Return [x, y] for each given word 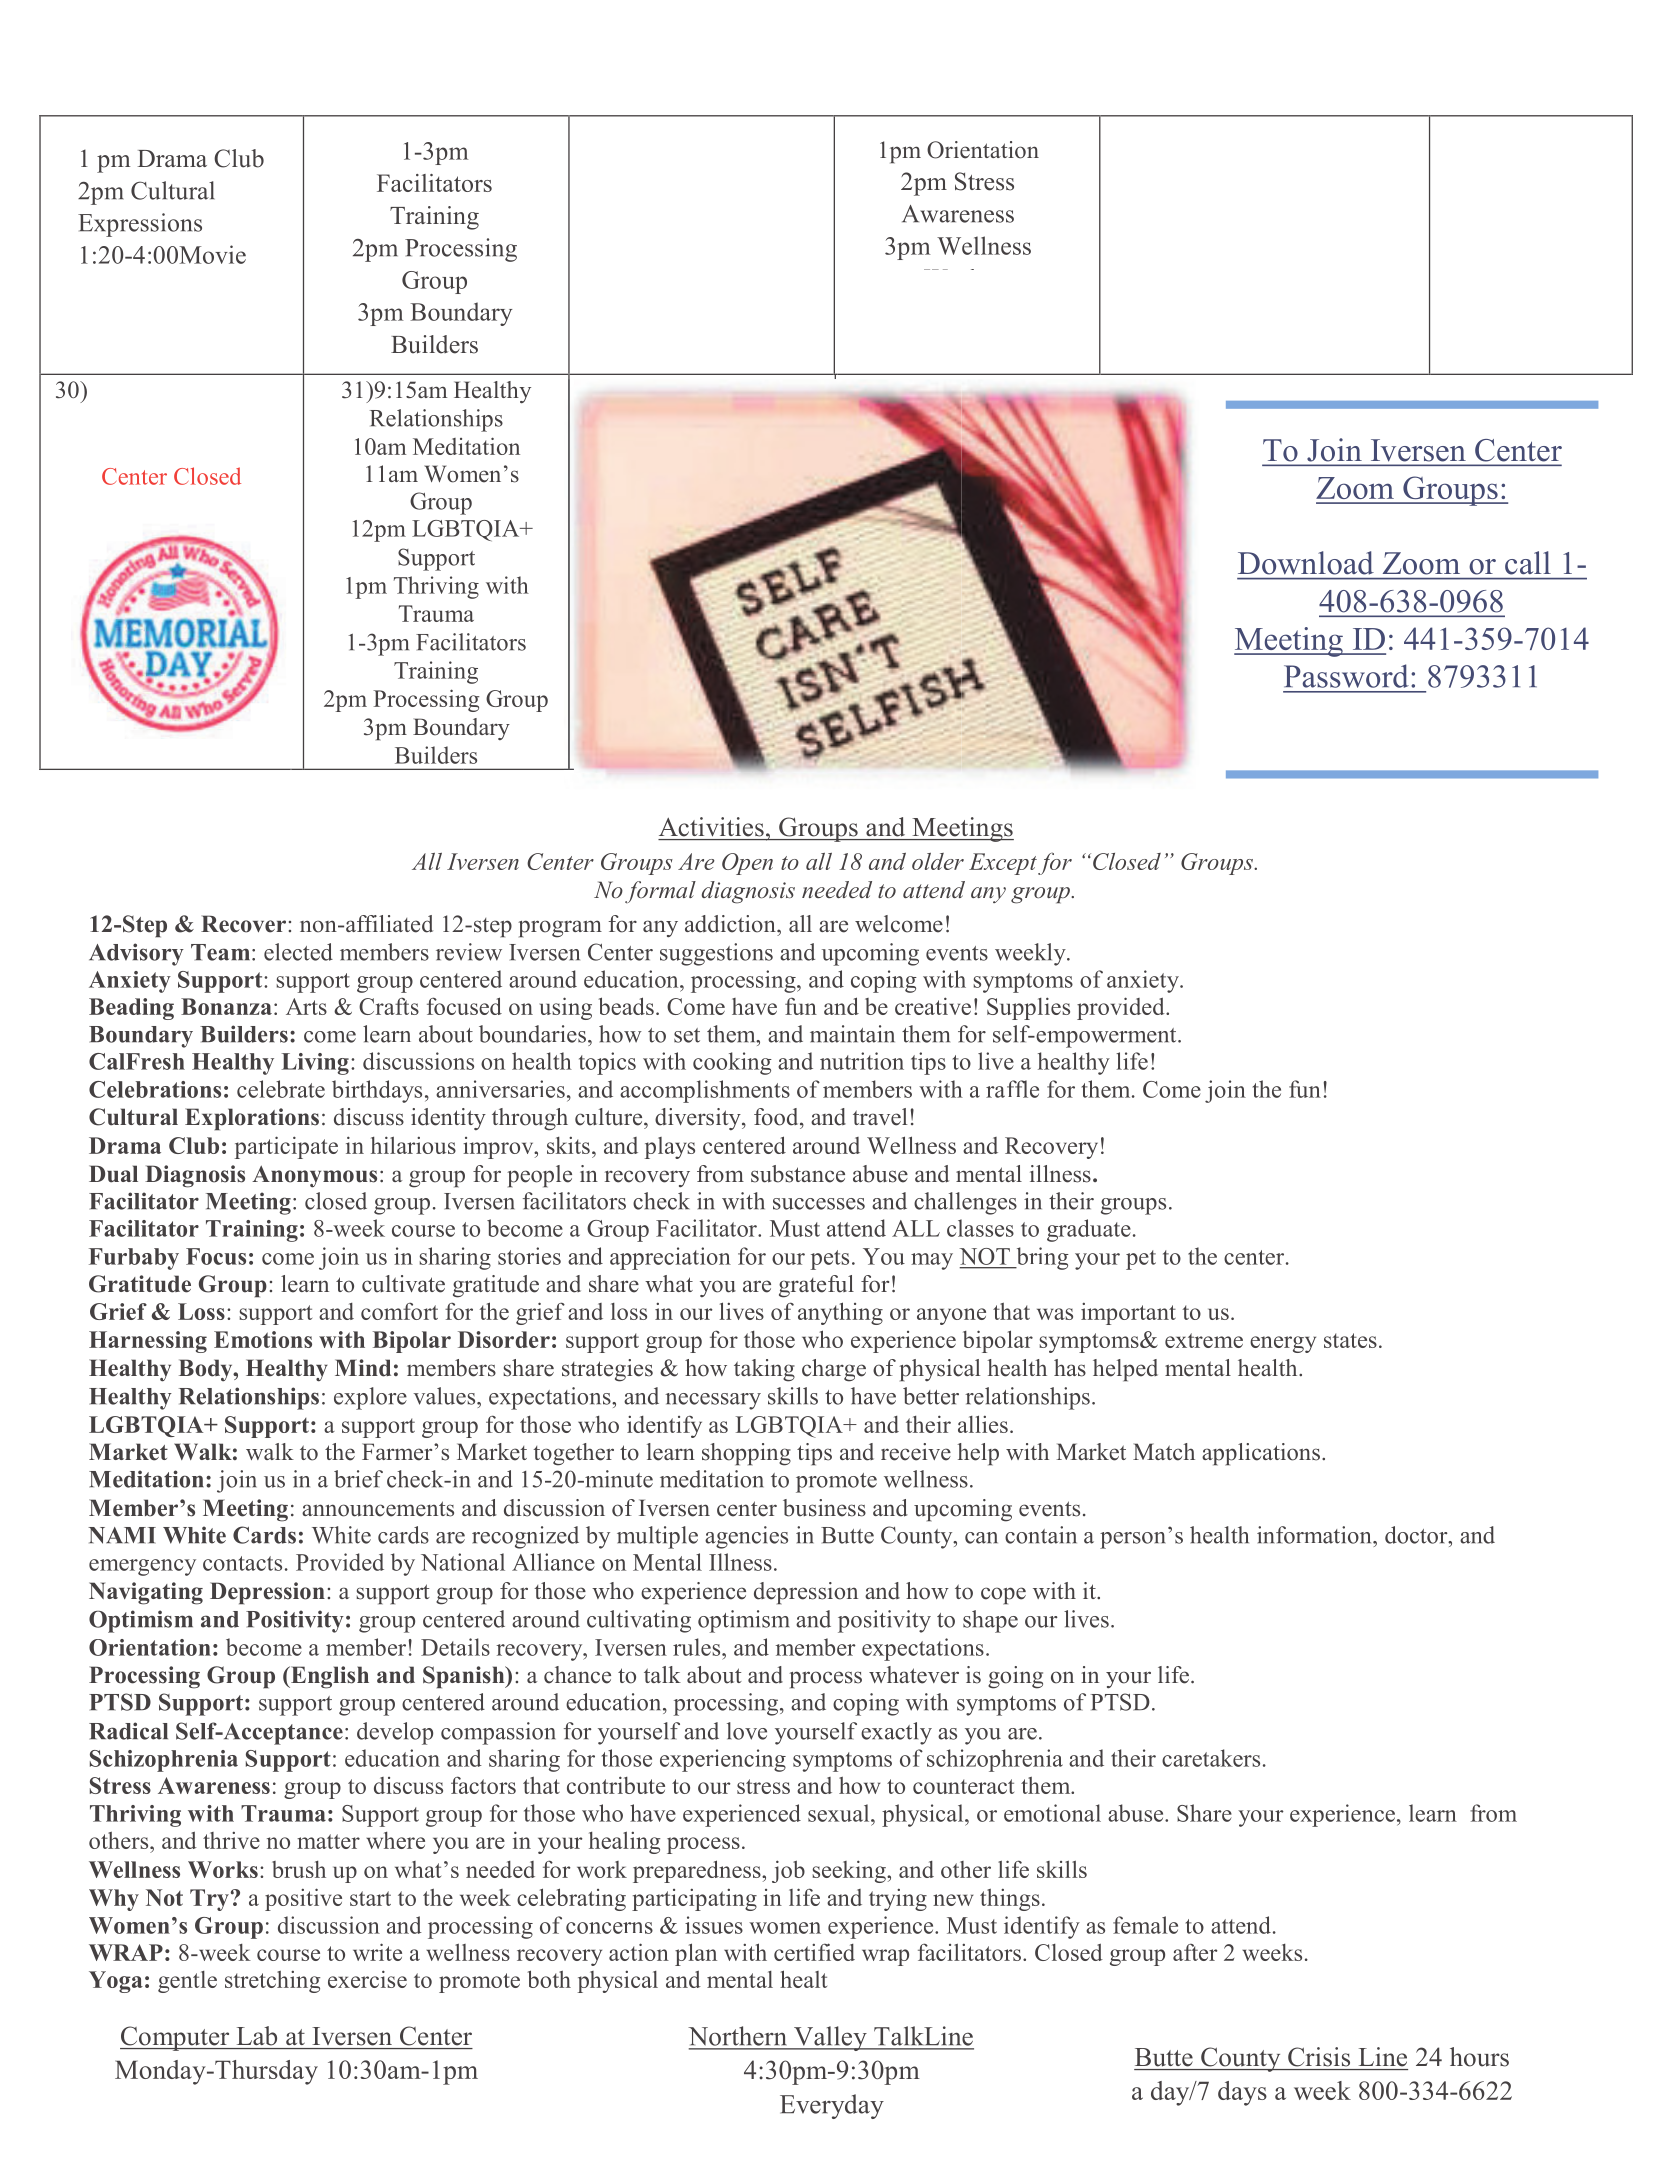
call [1527, 563]
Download [1306, 563]
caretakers [1211, 1758]
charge [834, 1370]
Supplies [1028, 1008]
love [747, 1731]
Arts [306, 1006]
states [1350, 1340]
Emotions [263, 1339]
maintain [852, 1034]
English [328, 1677]
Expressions [140, 225]
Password [1346, 676]
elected [298, 952]
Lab [257, 2035]
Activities [711, 827]
